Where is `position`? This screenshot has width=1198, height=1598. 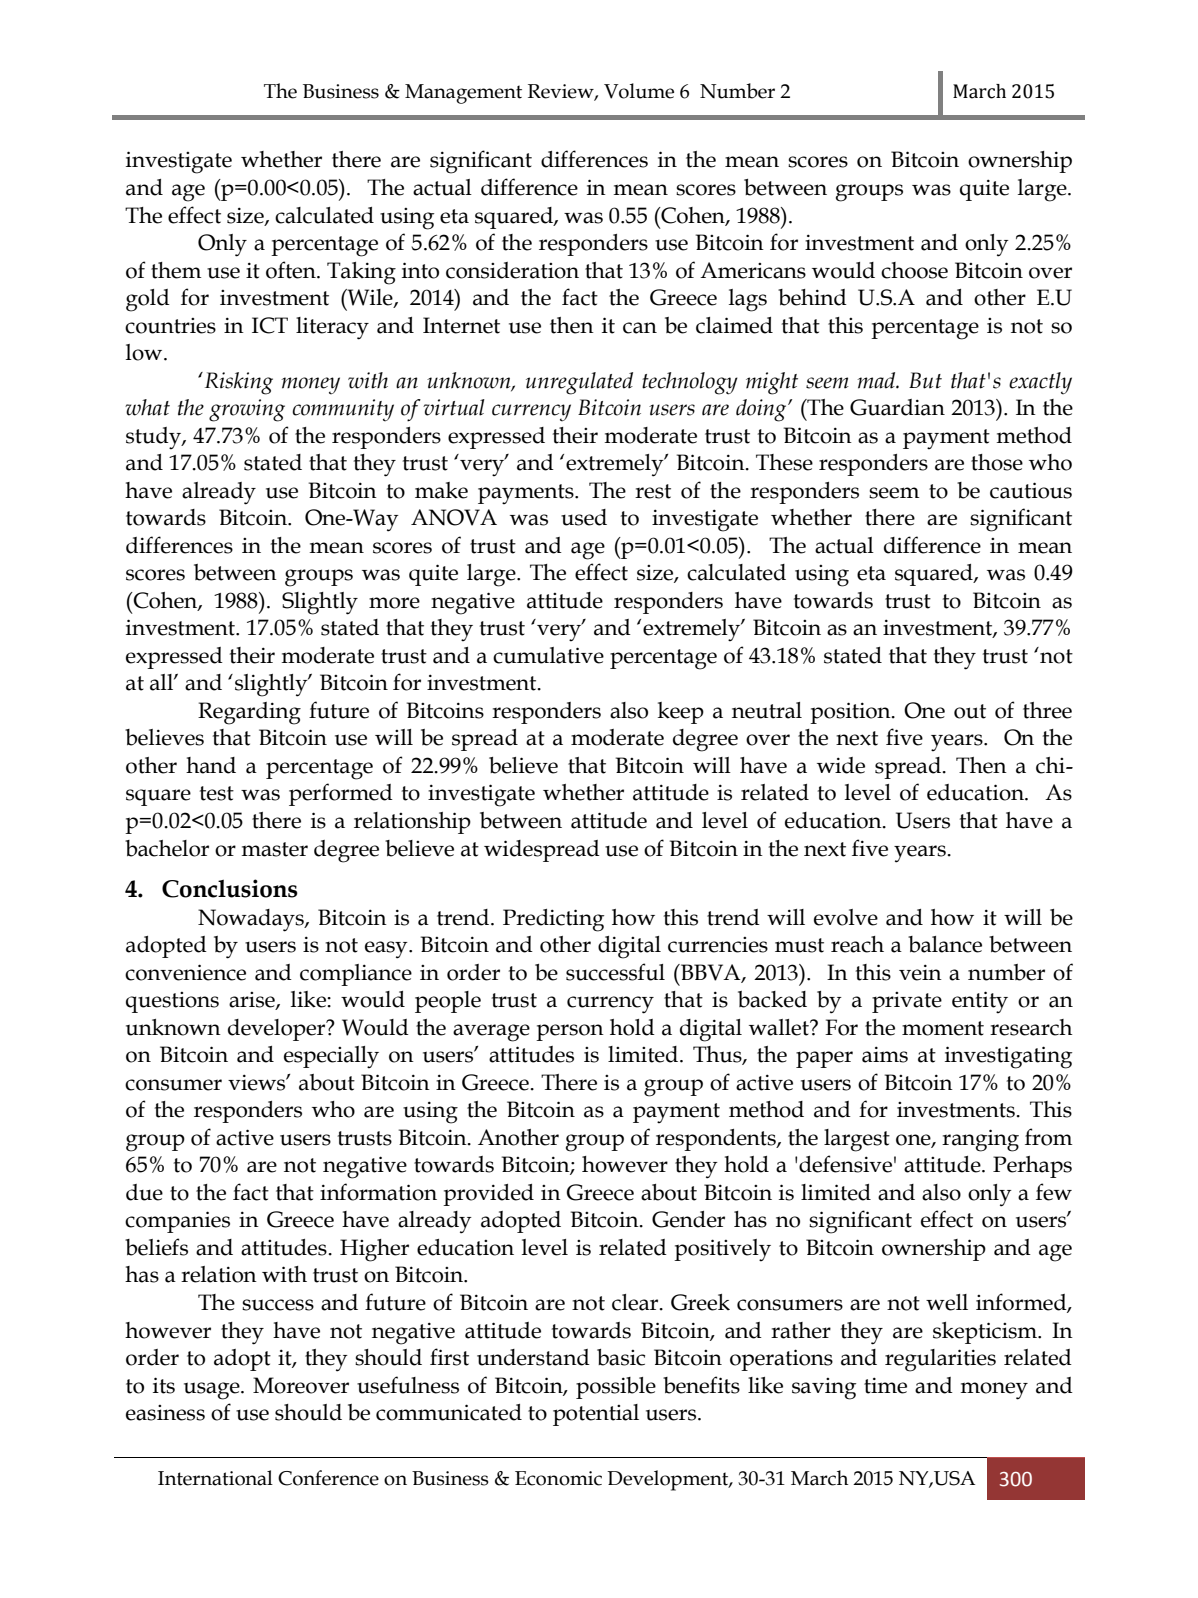
position is located at coordinates (851, 713).
